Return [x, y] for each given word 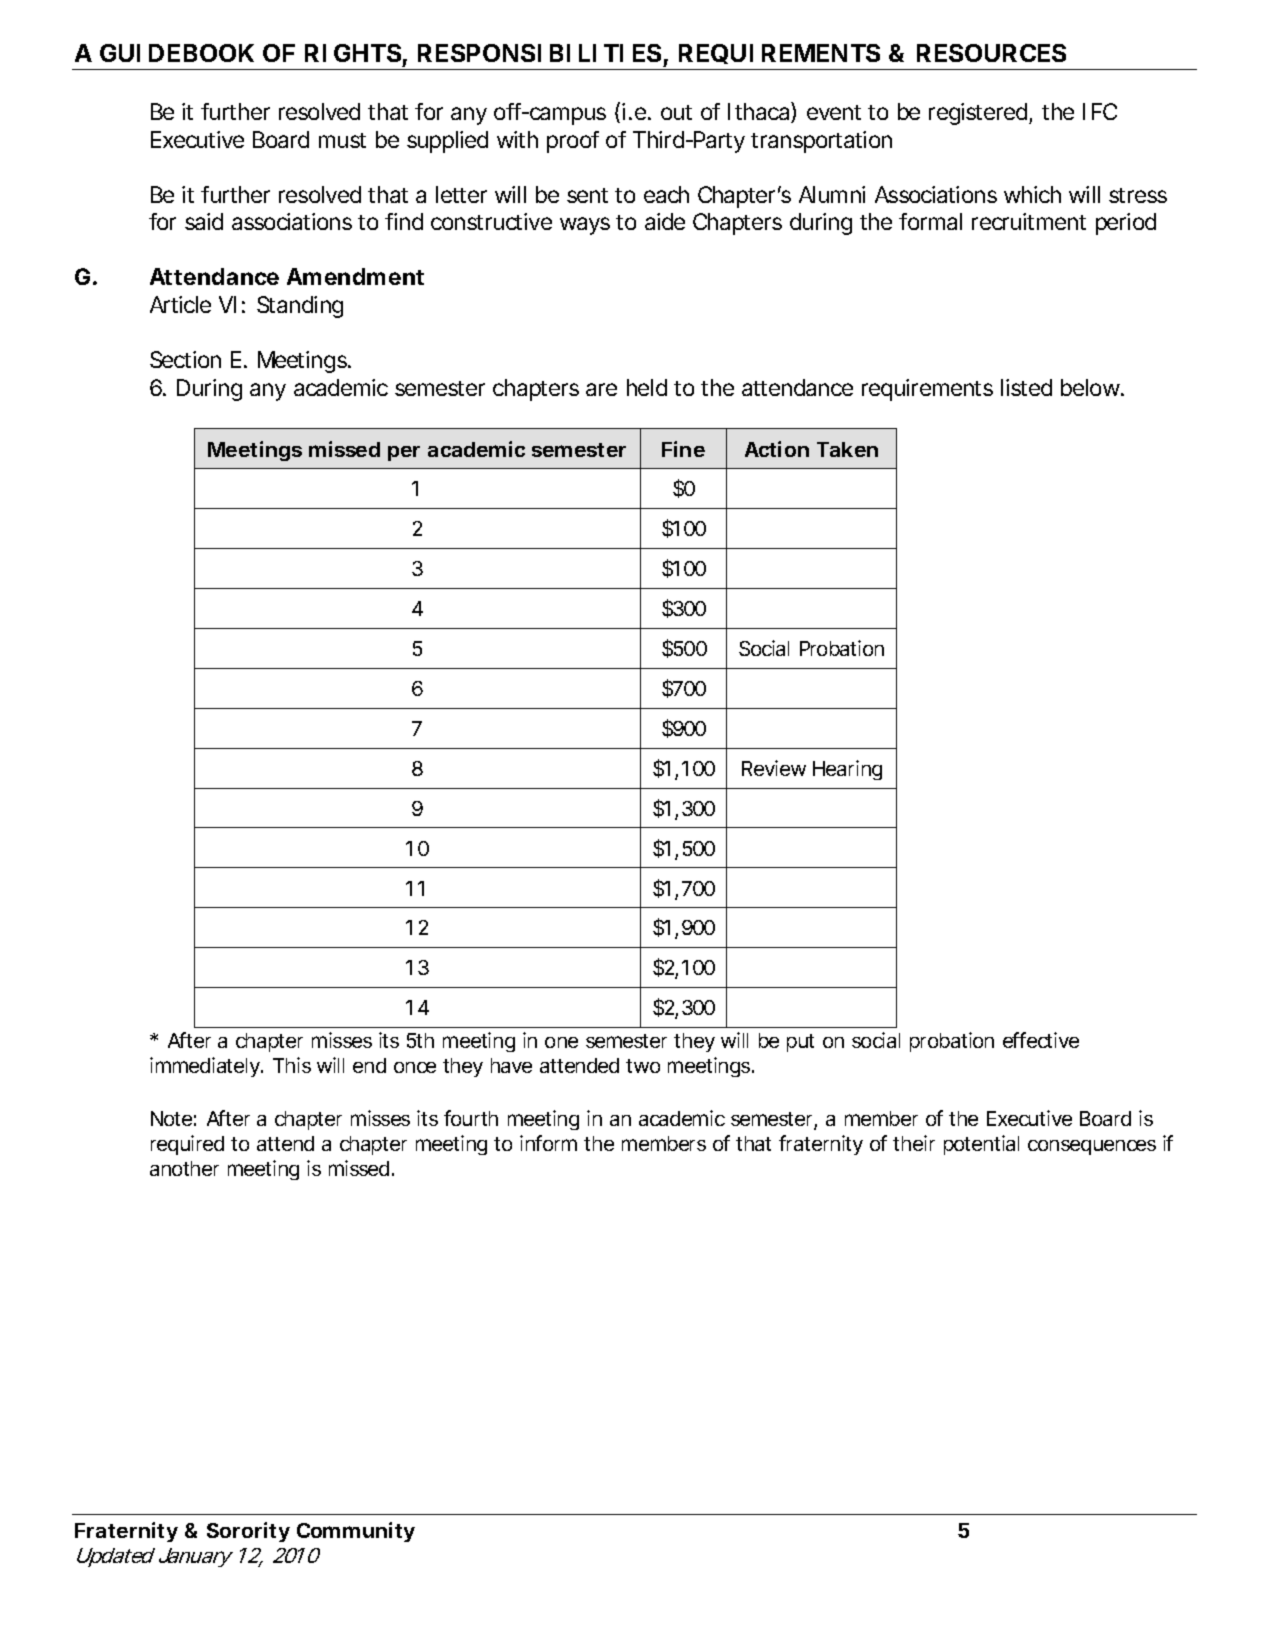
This [292, 1065]
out [676, 112]
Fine [683, 449]
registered [979, 114]
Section [185, 359]
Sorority [248, 1532]
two [643, 1066]
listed [1026, 387]
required [187, 1145]
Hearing [847, 770]
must [342, 140]
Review [774, 768]
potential [981, 1145]
